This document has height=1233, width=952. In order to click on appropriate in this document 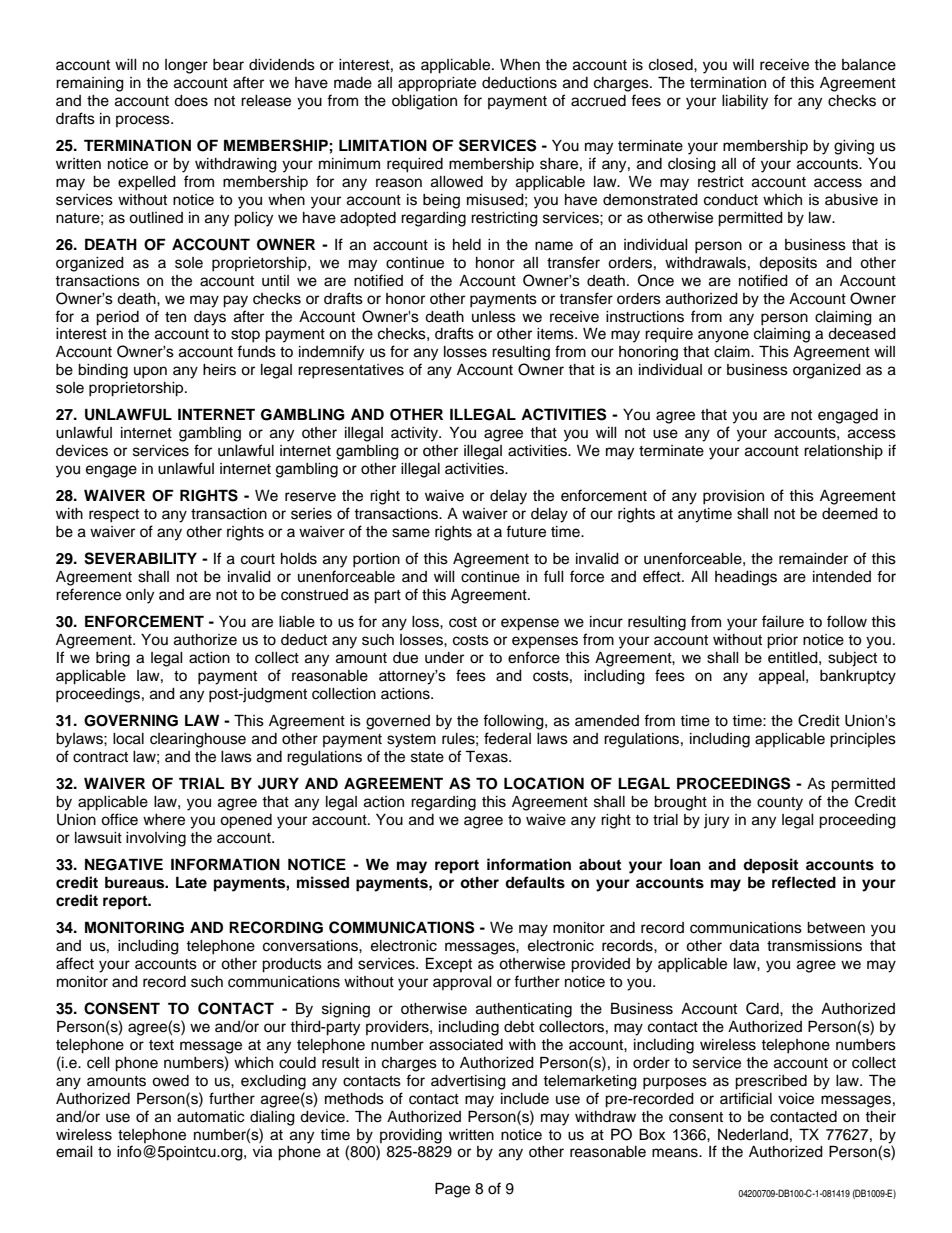, I will do `click(437, 84)`.
